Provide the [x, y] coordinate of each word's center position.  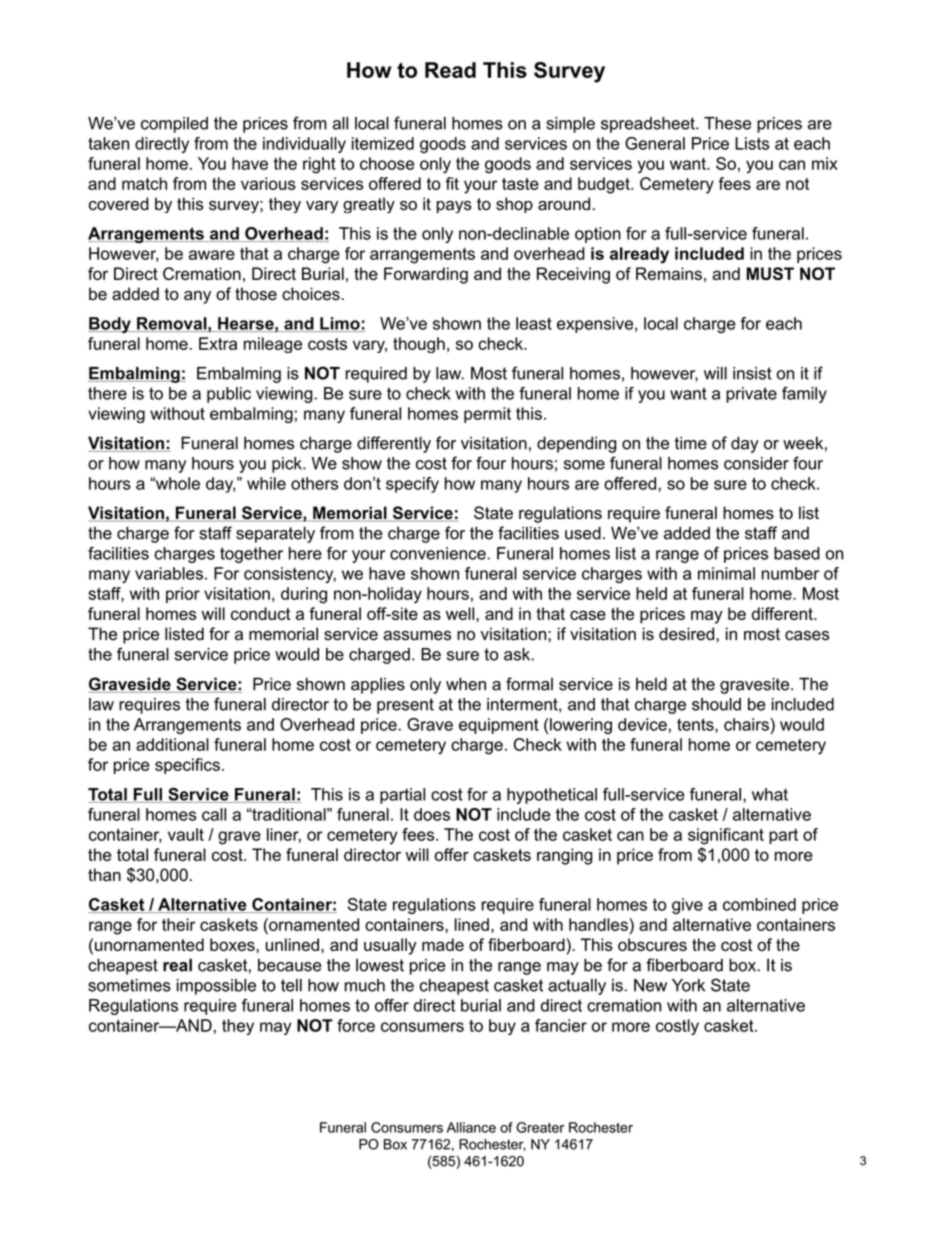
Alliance [471, 1127]
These [727, 123]
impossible [216, 987]
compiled [174, 125]
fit [452, 183]
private [751, 395]
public [229, 395]
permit [487, 415]
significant [726, 836]
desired [686, 634]
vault [186, 834]
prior [183, 595]
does [432, 814]
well [461, 613]
